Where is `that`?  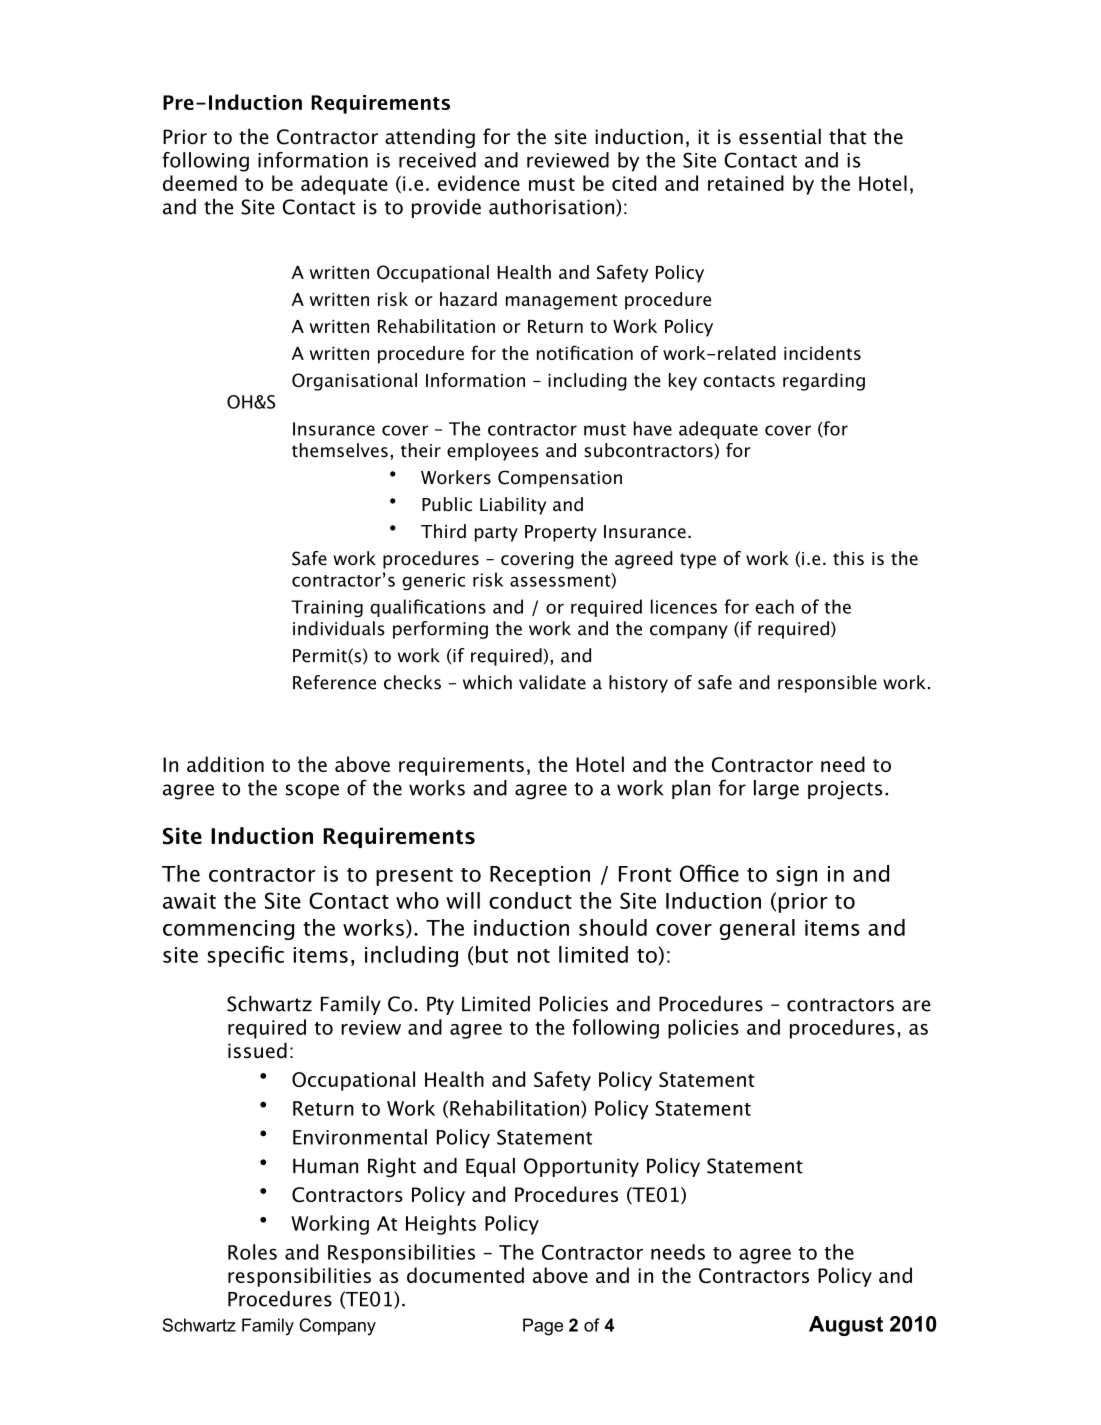 that is located at coordinates (847, 136).
